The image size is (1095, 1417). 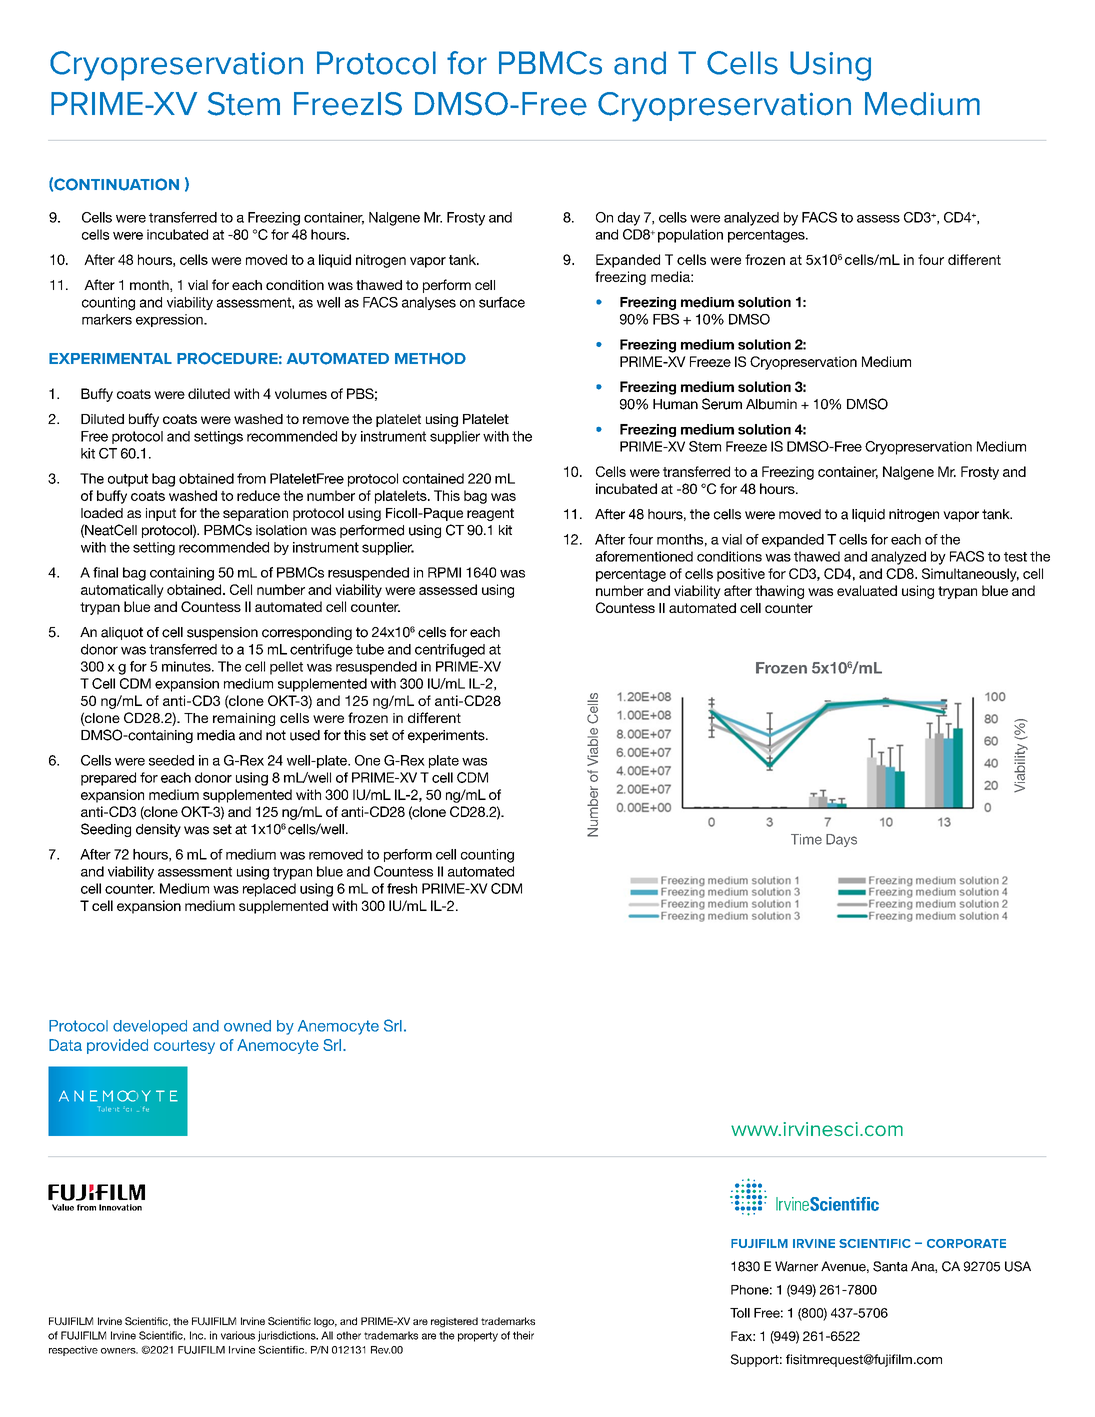 What do you see at coordinates (841, 840) in the page?
I see `Days` at bounding box center [841, 840].
